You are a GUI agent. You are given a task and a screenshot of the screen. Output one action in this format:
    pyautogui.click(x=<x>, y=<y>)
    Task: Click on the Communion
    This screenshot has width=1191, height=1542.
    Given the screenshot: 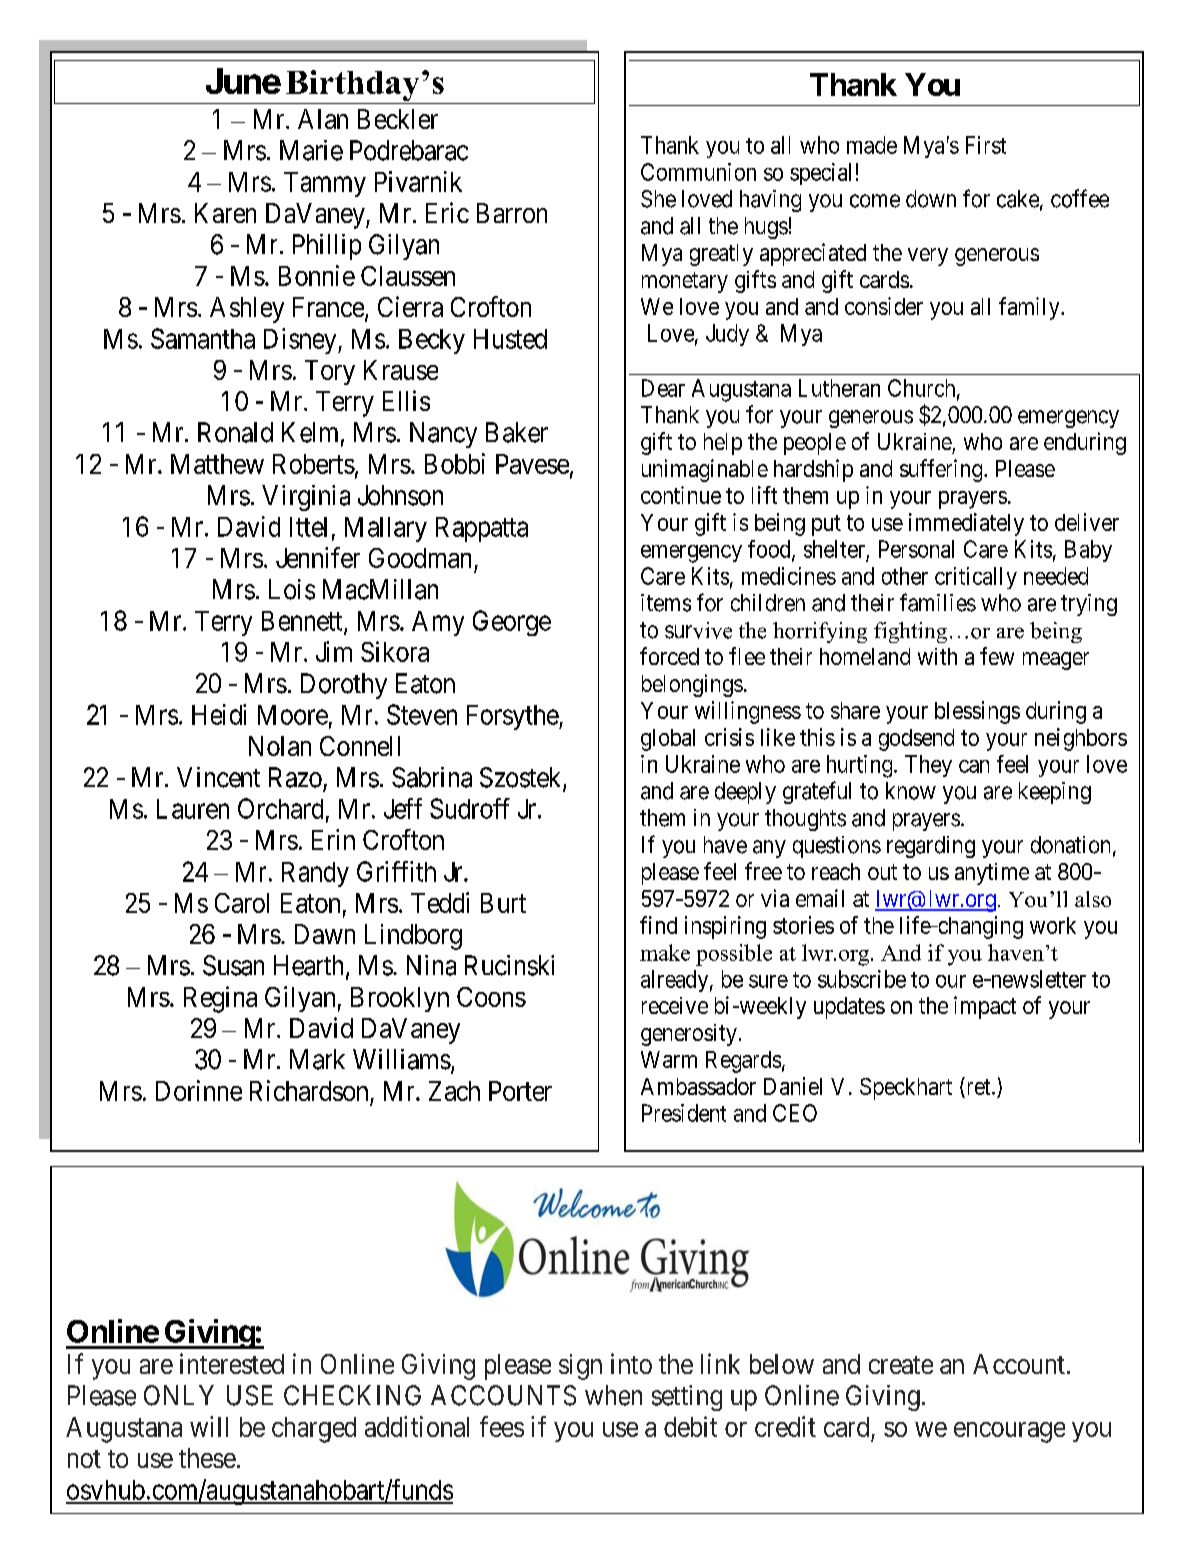 What is the action you would take?
    pyautogui.click(x=698, y=172)
